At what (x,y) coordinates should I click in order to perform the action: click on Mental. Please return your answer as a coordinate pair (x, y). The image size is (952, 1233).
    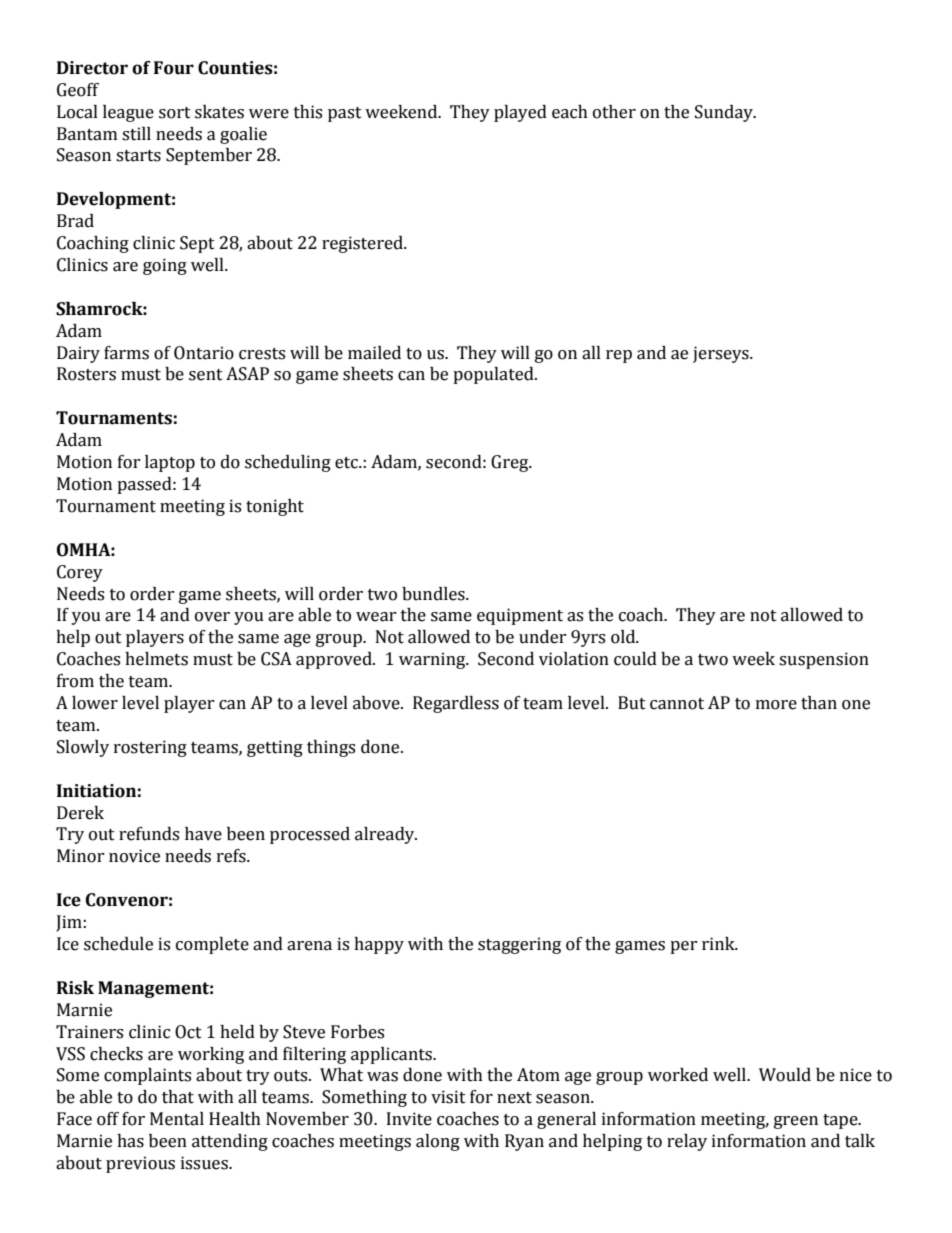
    Looking at the image, I should click on (177, 1119).
